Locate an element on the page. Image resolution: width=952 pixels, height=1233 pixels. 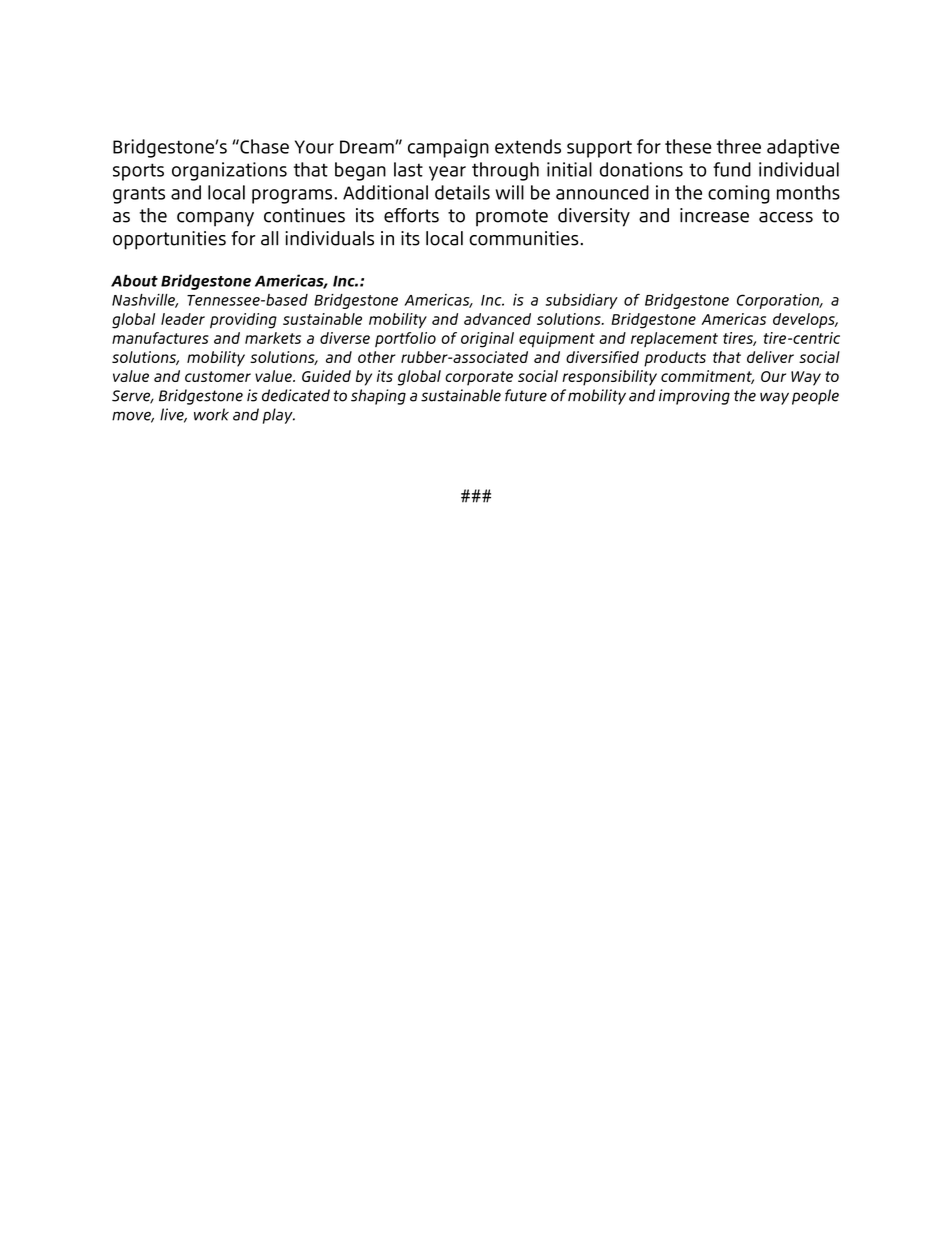
advanced is located at coordinates (497, 319).
